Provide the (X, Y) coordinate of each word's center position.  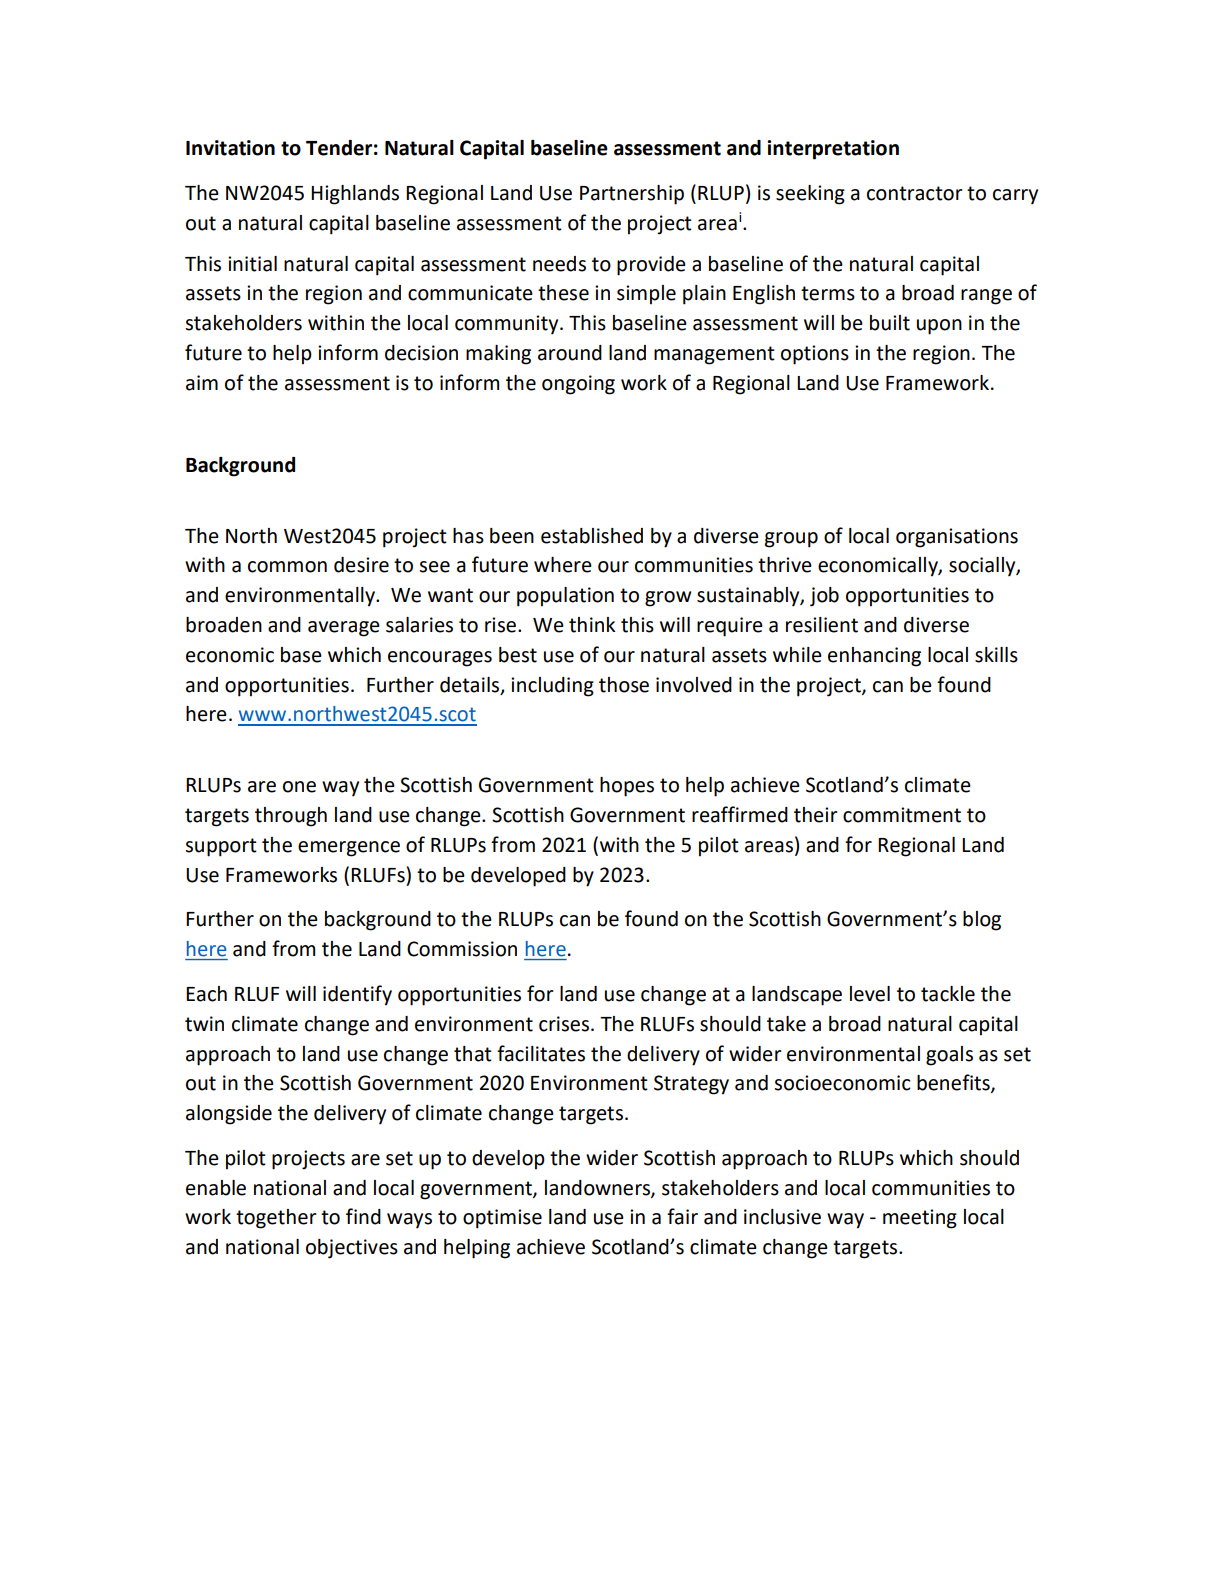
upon (939, 327)
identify (357, 995)
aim (202, 383)
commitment (902, 815)
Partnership (632, 195)
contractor (915, 193)
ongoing (578, 385)
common (287, 567)
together (276, 1219)
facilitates (541, 1053)
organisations (957, 538)
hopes (627, 787)
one (299, 787)
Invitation (230, 148)
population (565, 597)
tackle (948, 994)
